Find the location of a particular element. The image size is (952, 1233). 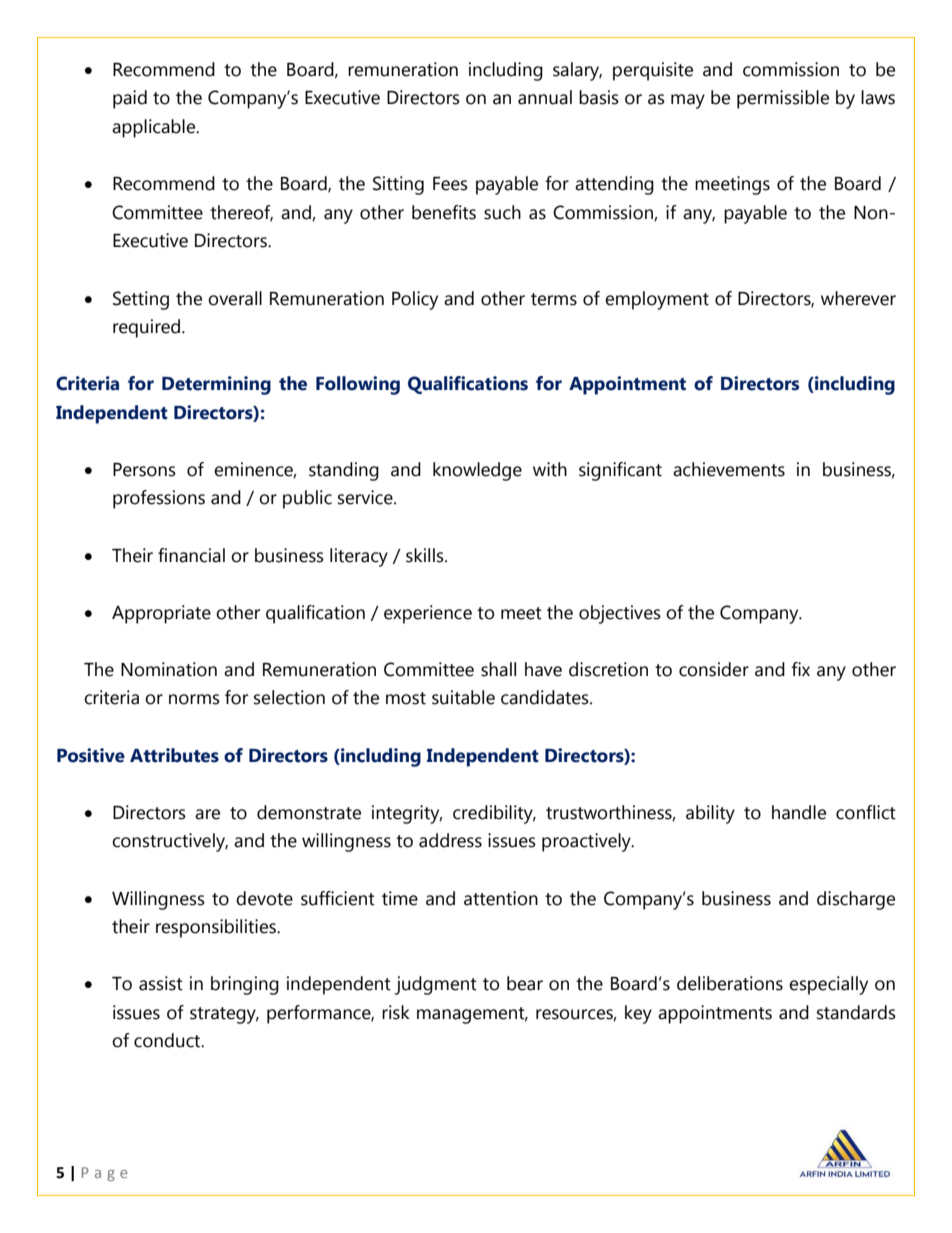

Policy is located at coordinates (415, 300).
